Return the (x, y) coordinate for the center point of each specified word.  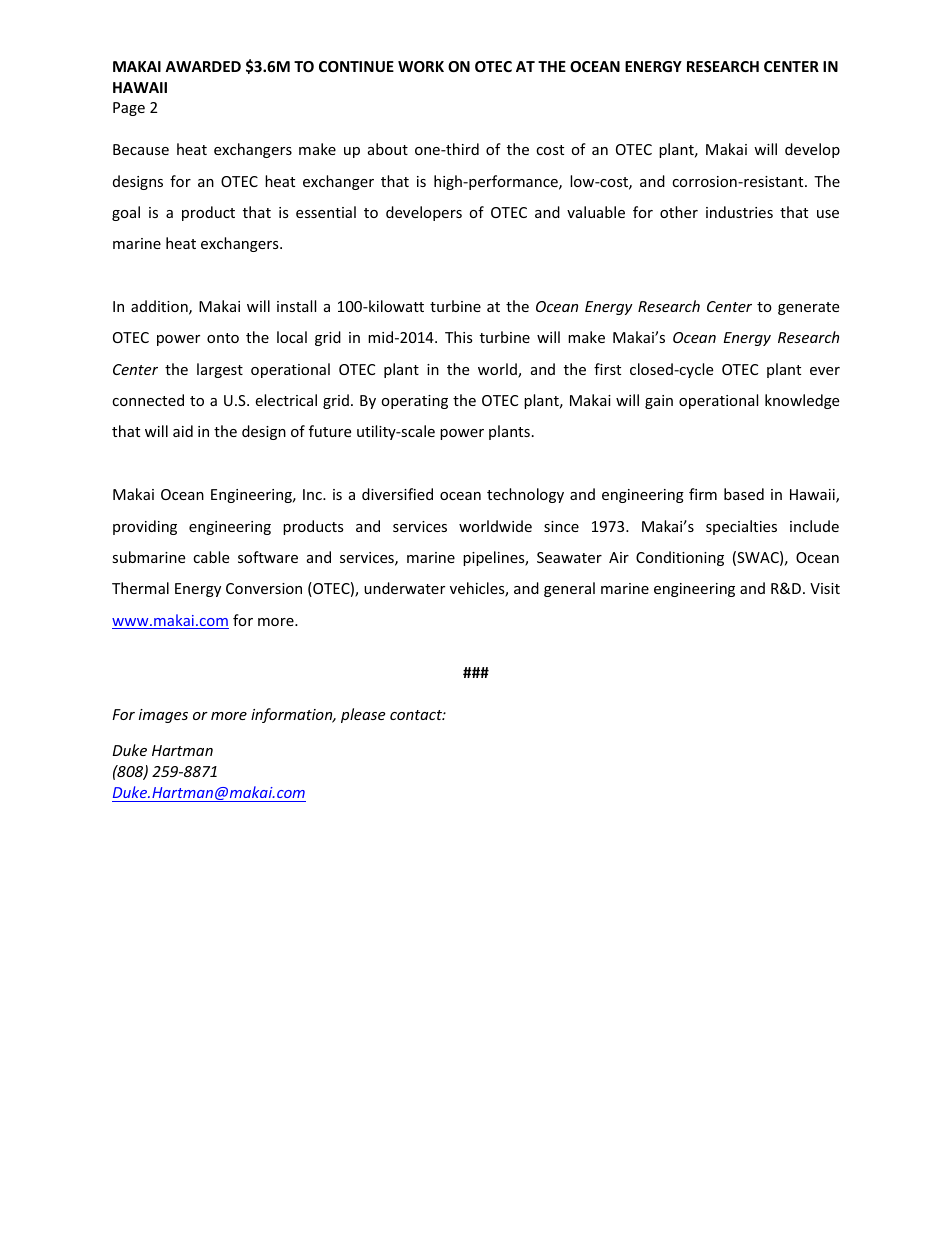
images (163, 716)
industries (739, 212)
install (296, 306)
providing (145, 527)
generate (808, 308)
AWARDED (203, 66)
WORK (421, 66)
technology (525, 495)
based (744, 494)
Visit (825, 588)
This (459, 337)
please (363, 715)
